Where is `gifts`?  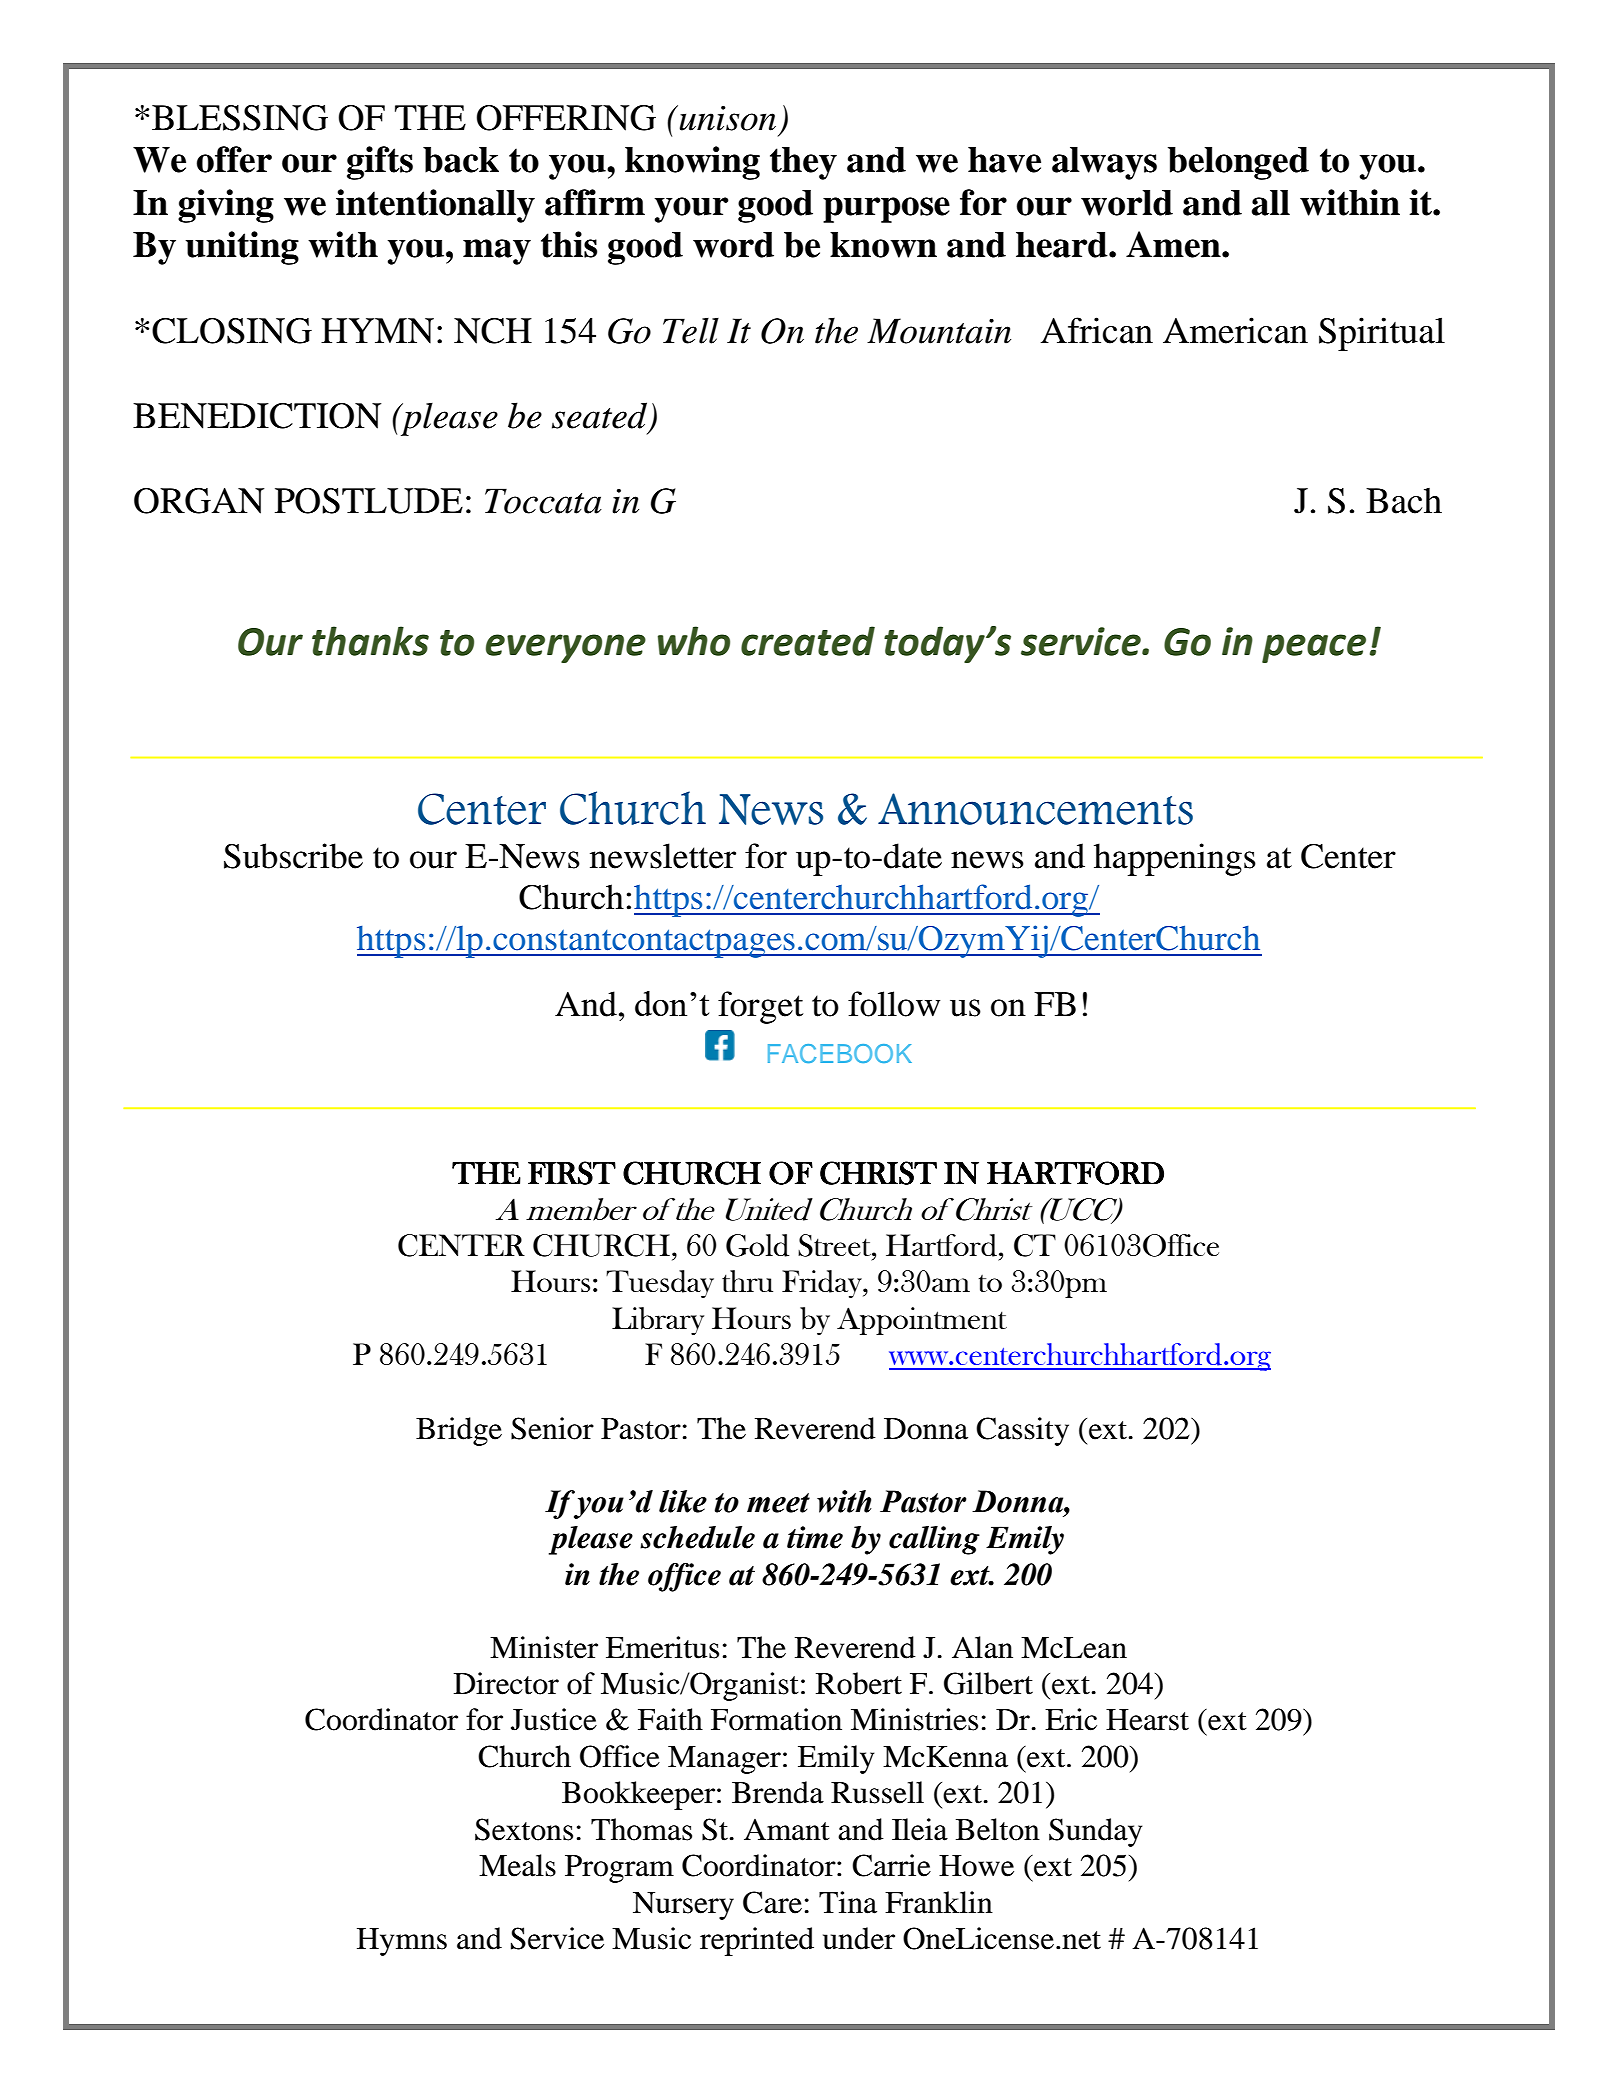
gifts is located at coordinates (380, 163).
